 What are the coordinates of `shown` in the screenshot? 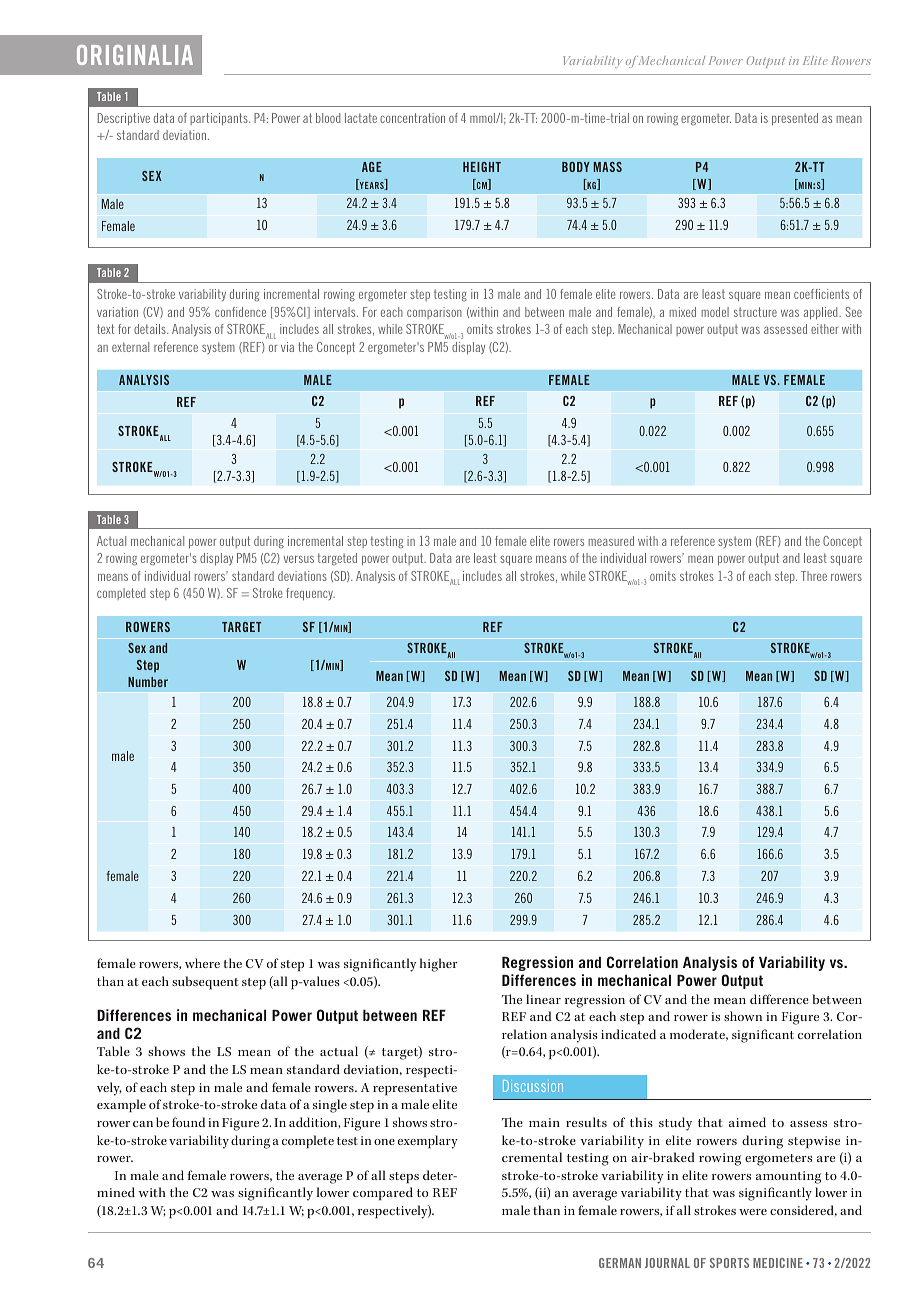 It's located at (743, 1016).
